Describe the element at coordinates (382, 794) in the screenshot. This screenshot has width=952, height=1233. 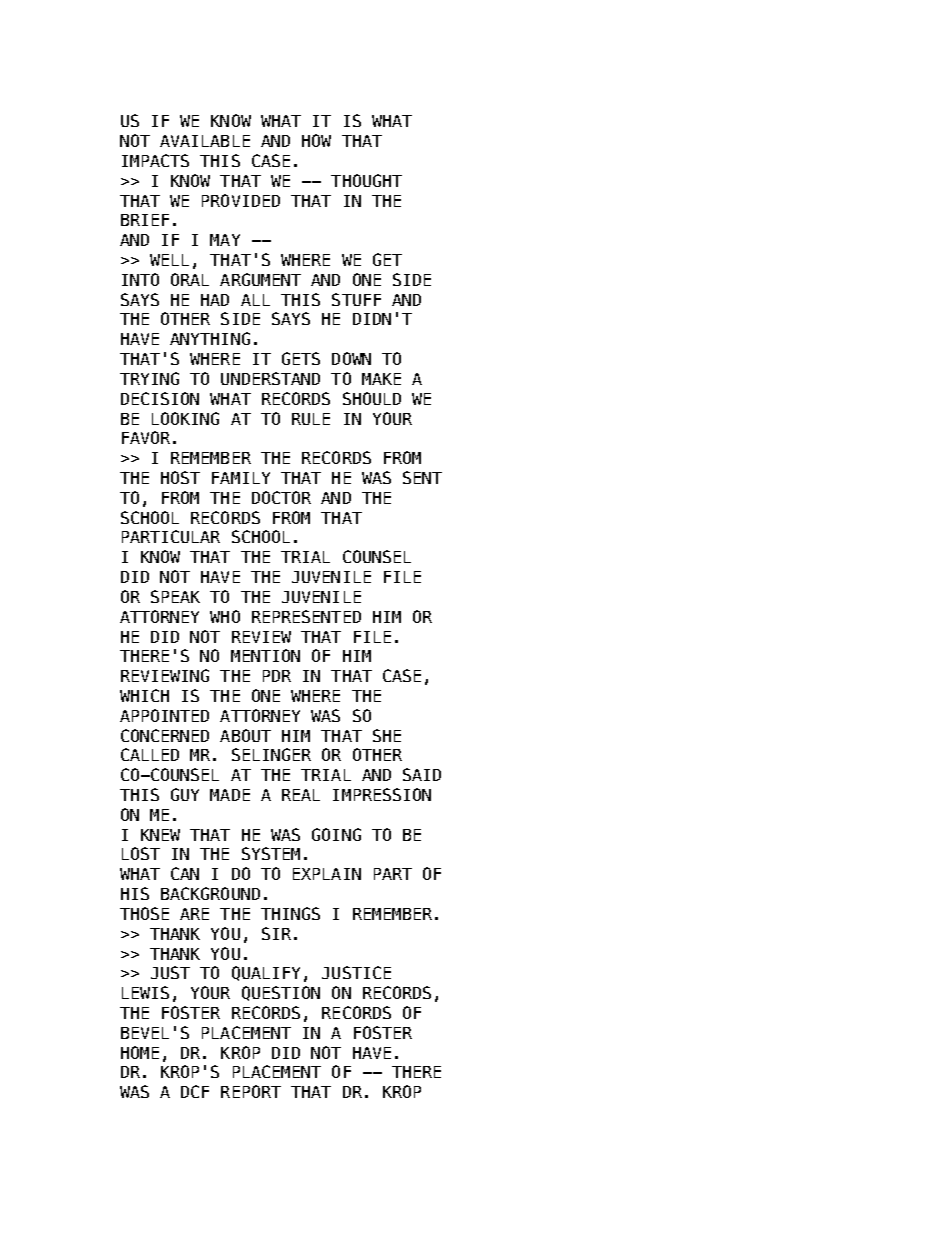
I see `IMPRESSION` at that location.
